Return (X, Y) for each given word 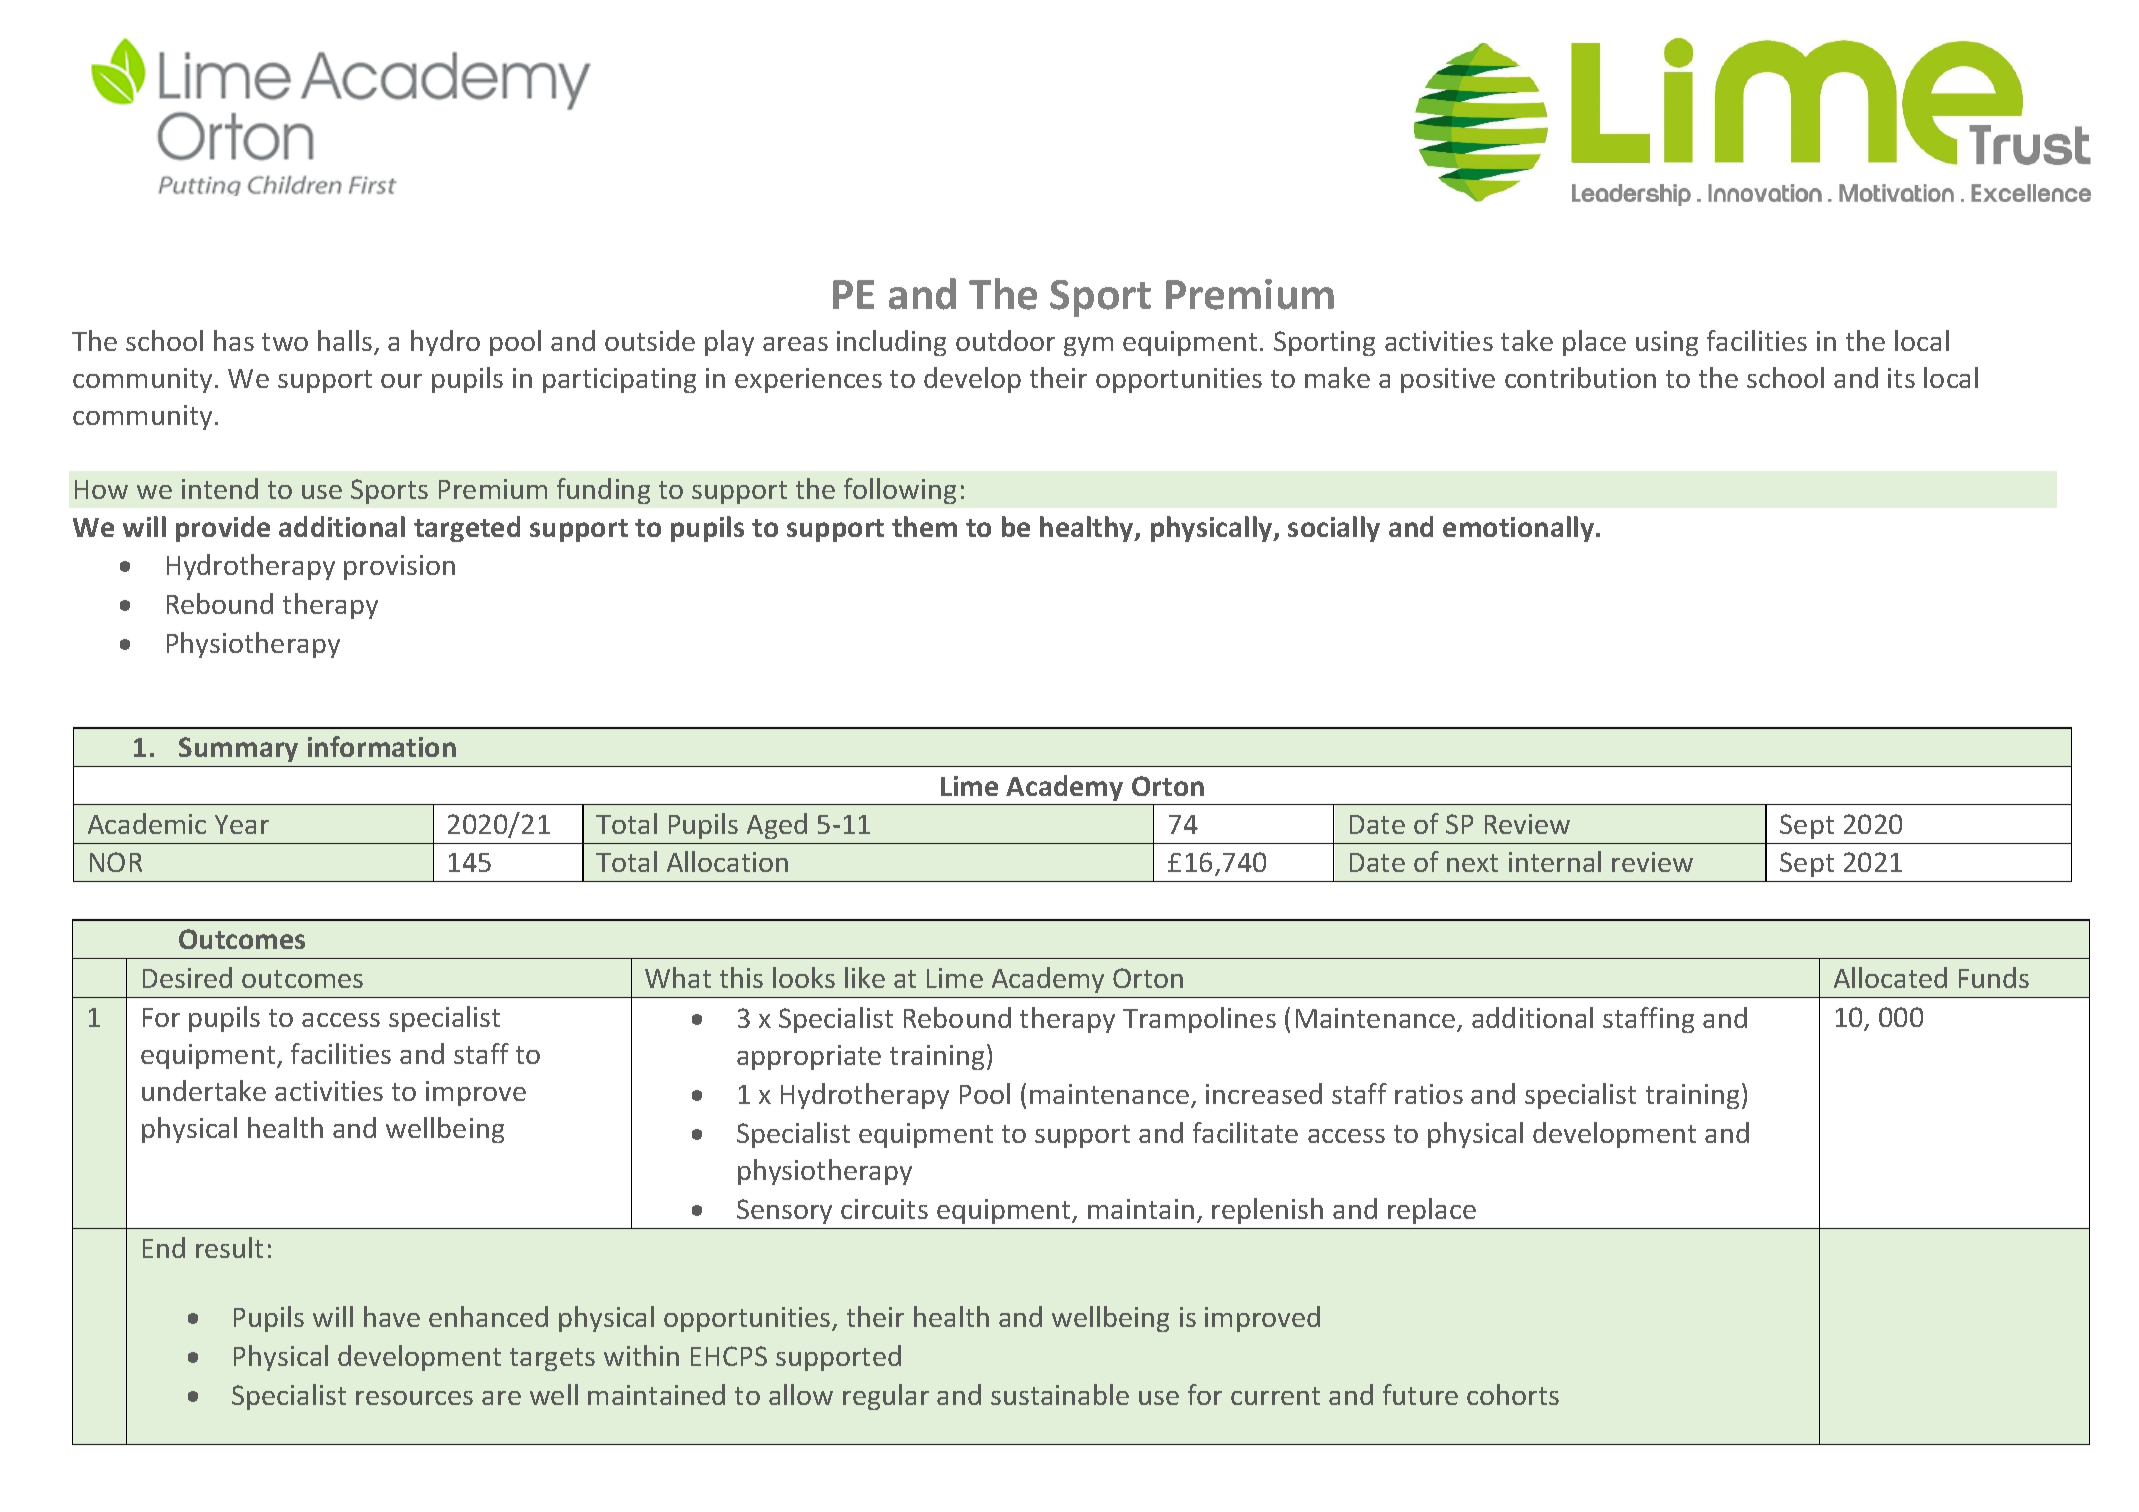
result (229, 1247)
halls (346, 342)
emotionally (1520, 529)
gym (1088, 346)
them (924, 526)
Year (242, 824)
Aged (777, 826)
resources (414, 1398)
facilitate (1245, 1132)
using (1667, 343)
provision (399, 567)
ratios (1429, 1094)
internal (1555, 861)
